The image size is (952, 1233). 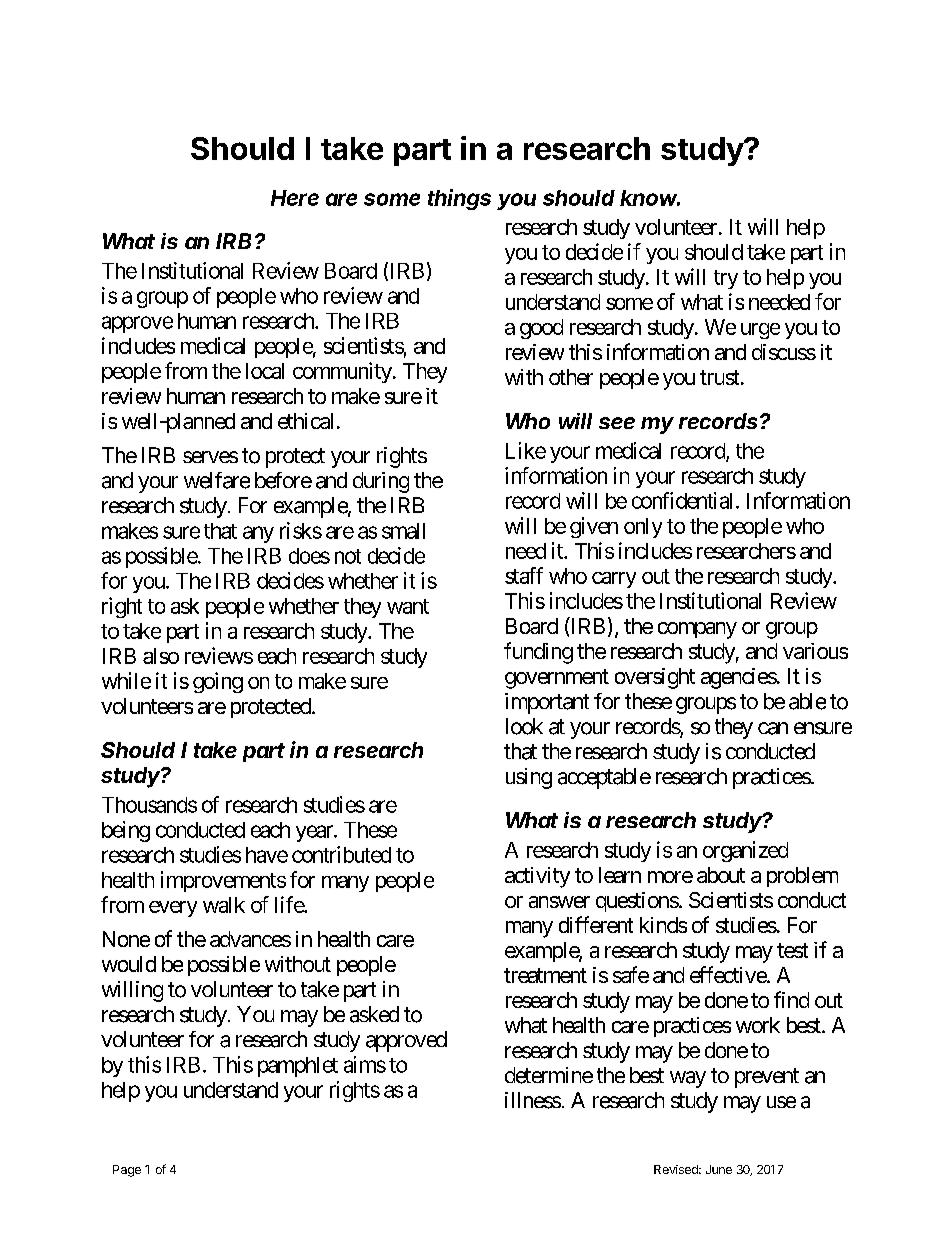 I want to click on things, so click(x=459, y=199).
